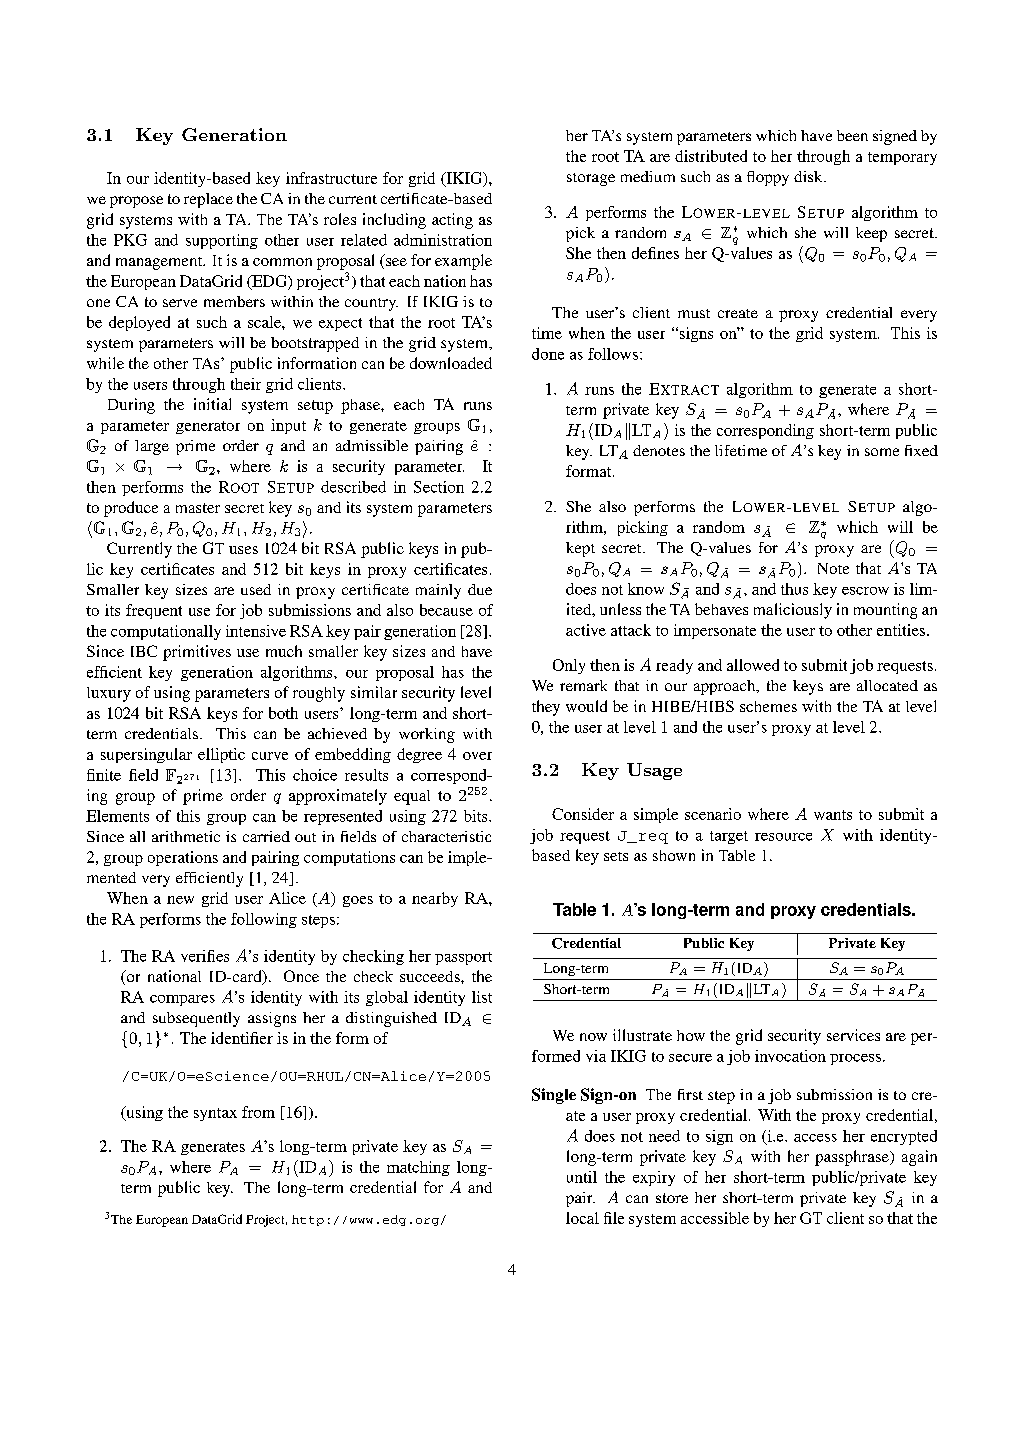  I want to click on passphrase, so click(853, 1158).
